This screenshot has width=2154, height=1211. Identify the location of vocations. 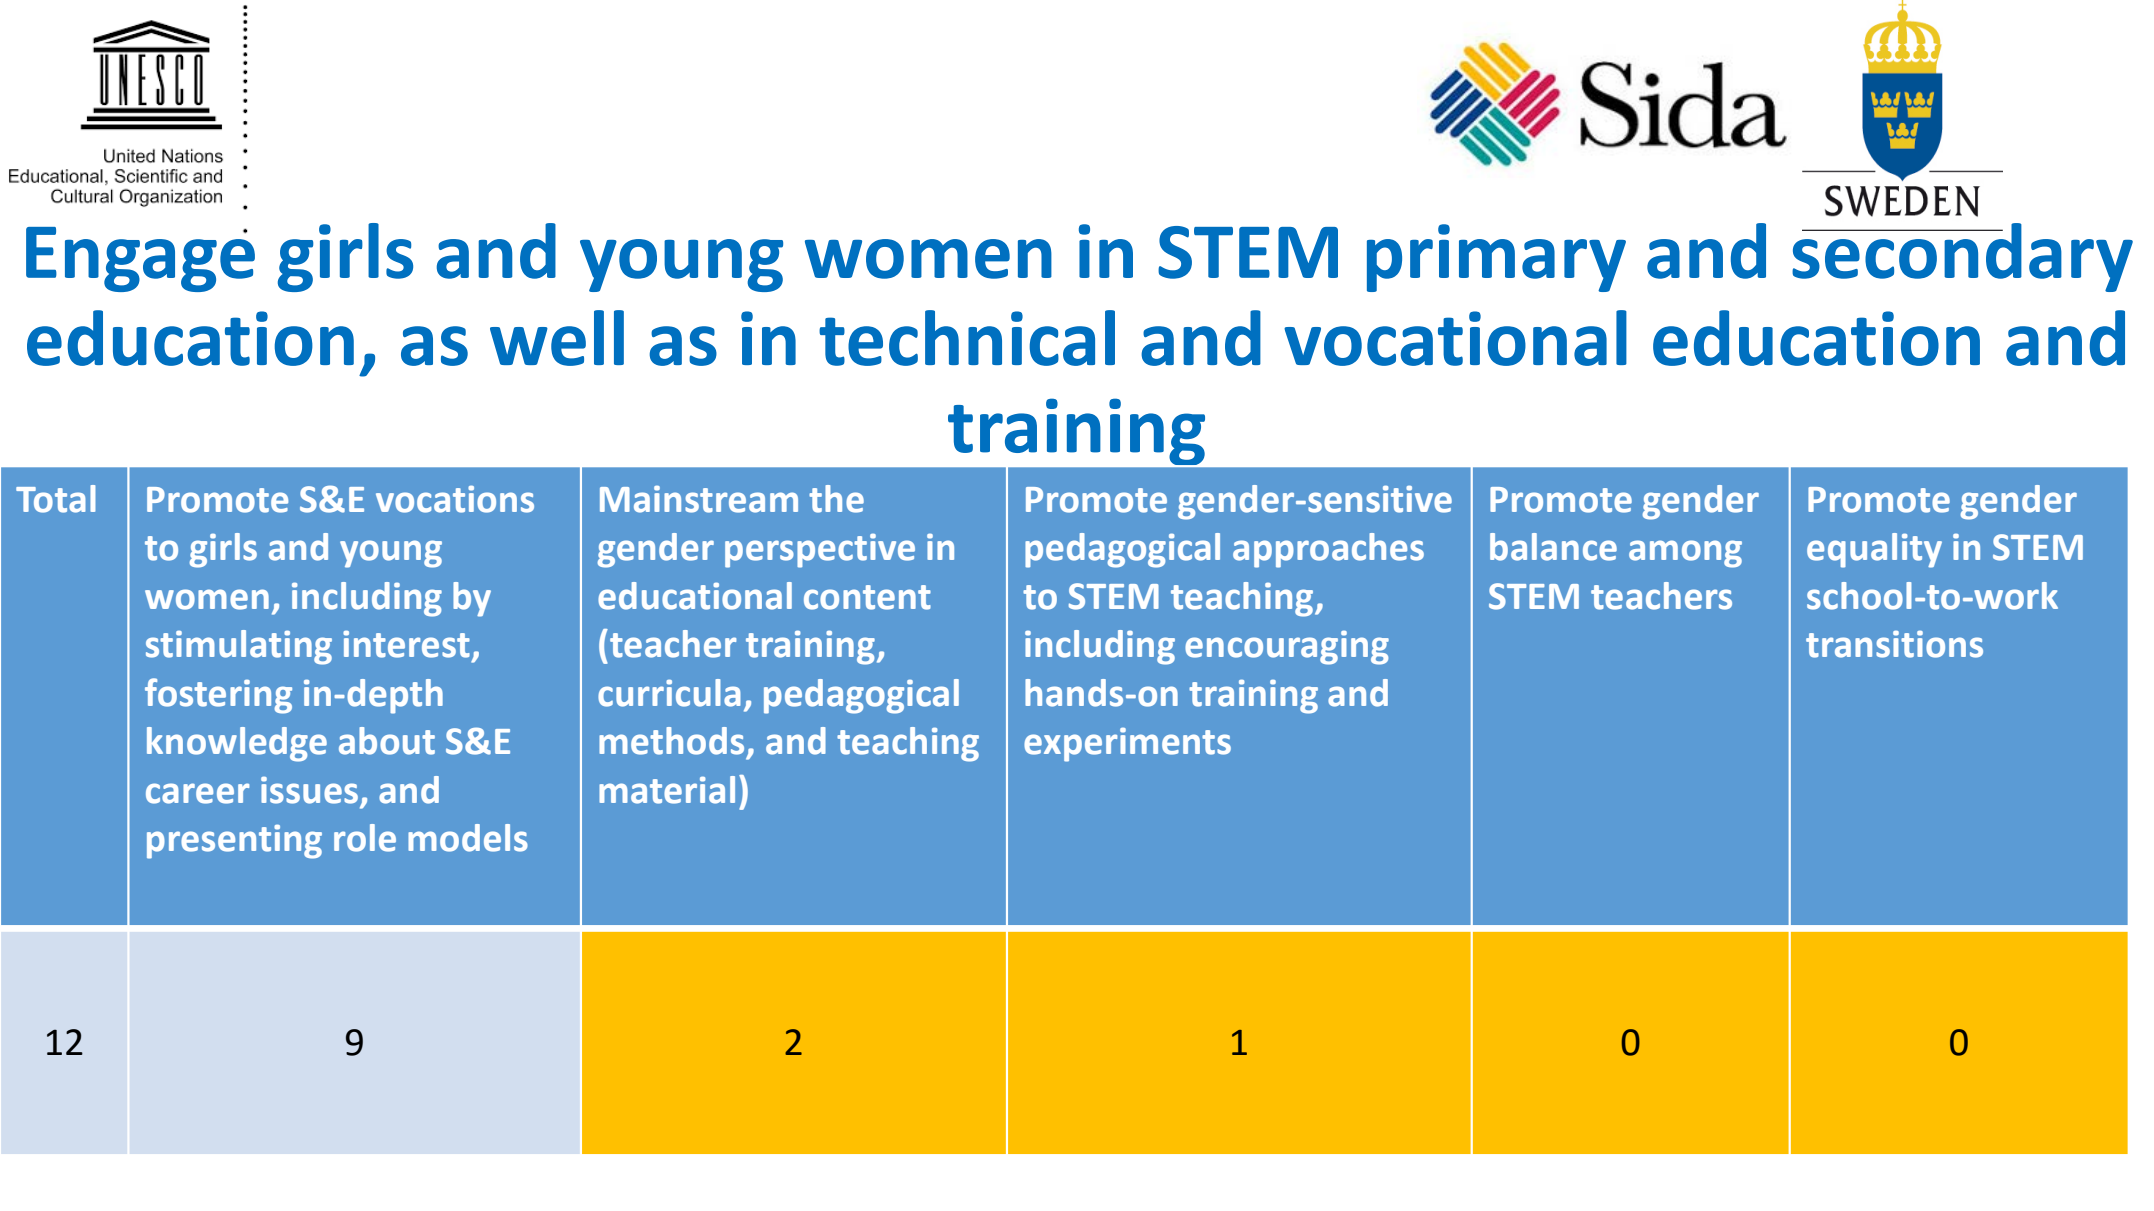
(455, 499).
